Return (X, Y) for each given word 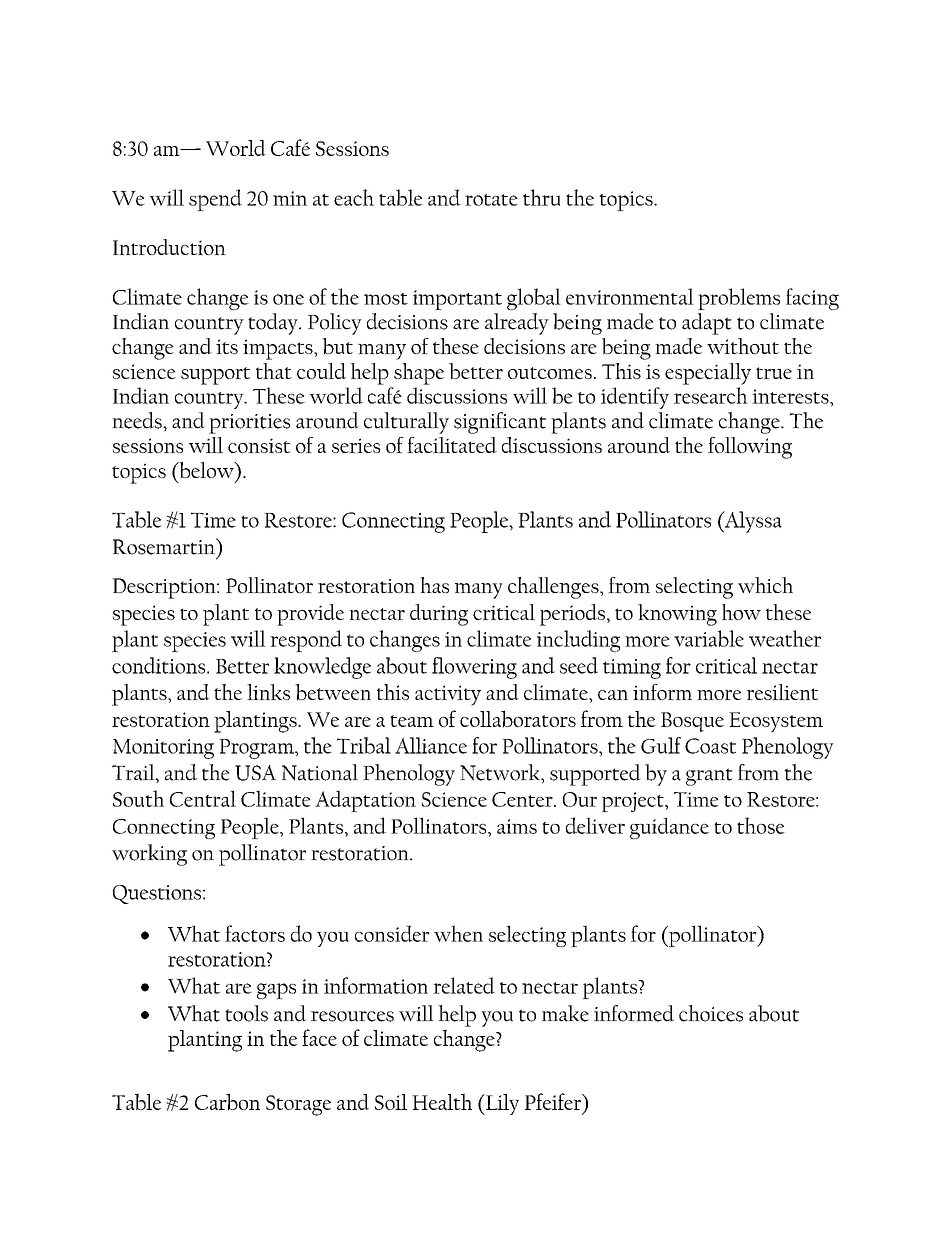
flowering (474, 668)
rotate (491, 200)
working (149, 855)
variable (709, 638)
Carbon (227, 1102)
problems (739, 299)
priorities (249, 424)
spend (215, 200)
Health (442, 1101)
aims (517, 826)
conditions (160, 665)
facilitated (452, 445)
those (761, 825)
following (750, 448)
